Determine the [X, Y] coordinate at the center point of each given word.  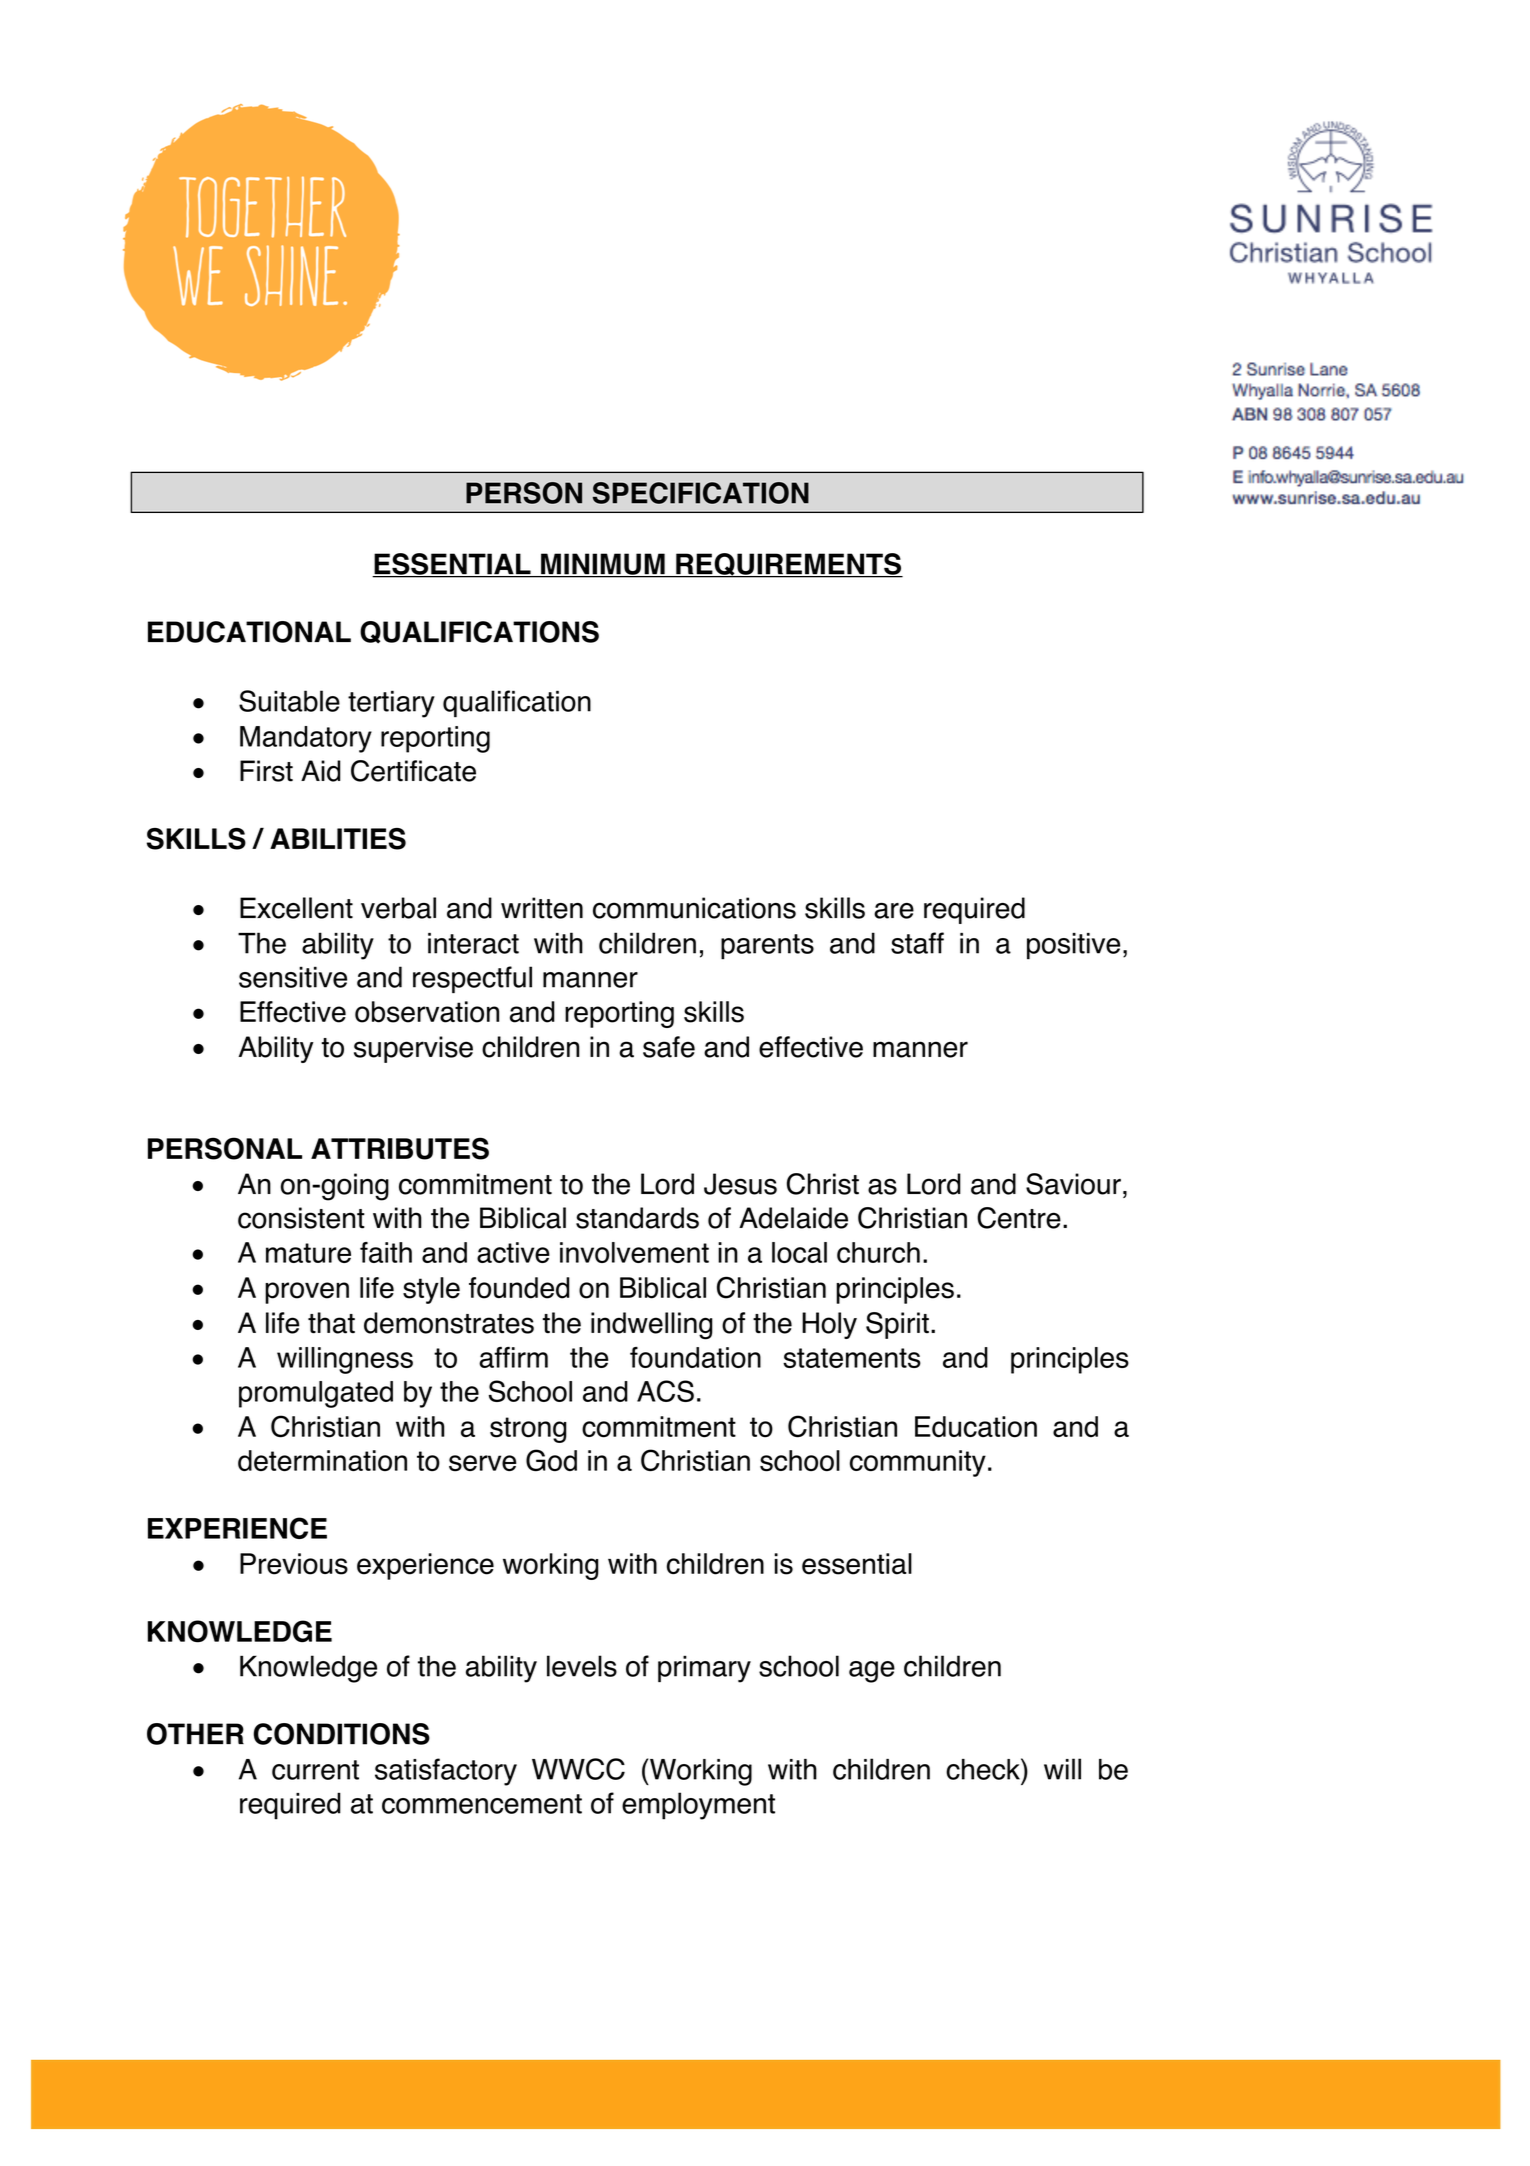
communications [694, 908]
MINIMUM [603, 565]
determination [322, 1460]
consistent [301, 1218]
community [918, 1463]
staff [917, 943]
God [551, 1460]
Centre [1019, 1218]
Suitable [289, 701]
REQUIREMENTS [788, 565]
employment [698, 1806]
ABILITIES [338, 839]
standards [637, 1218]
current [315, 1770]
